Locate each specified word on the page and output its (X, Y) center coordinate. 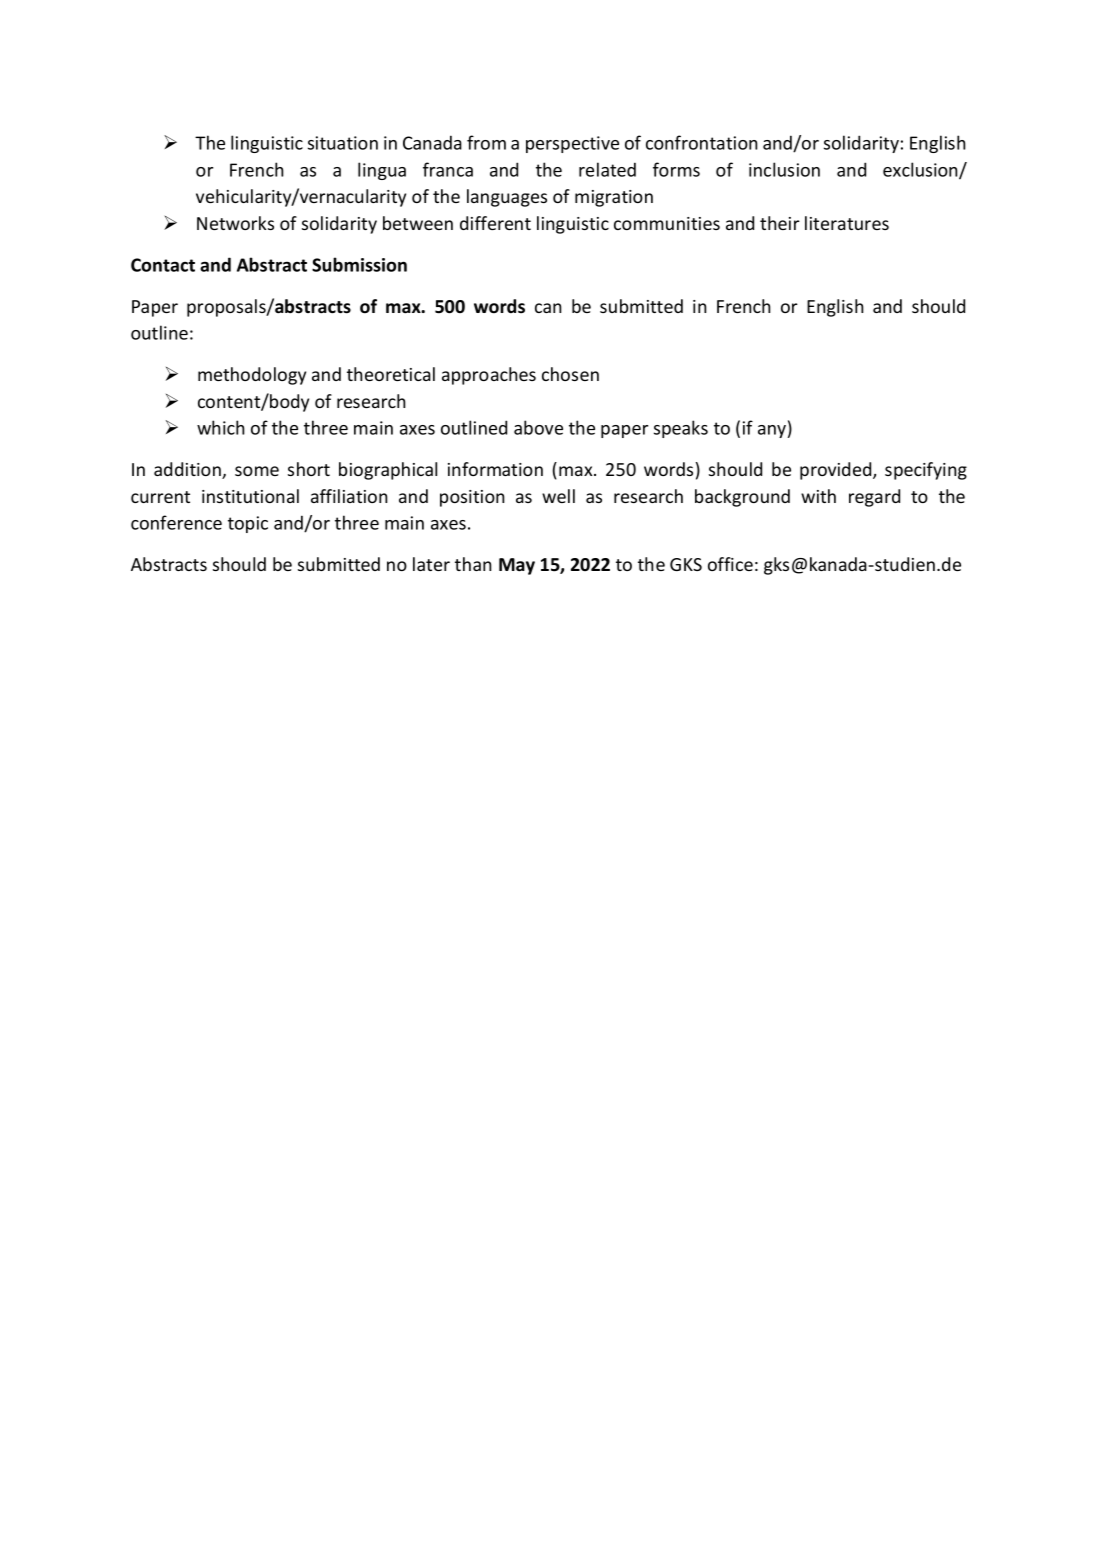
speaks (681, 429)
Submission (359, 264)
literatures (847, 223)
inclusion (784, 169)
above (538, 427)
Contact (163, 265)
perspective (572, 144)
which (221, 427)
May (517, 566)
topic (248, 524)
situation (343, 143)
